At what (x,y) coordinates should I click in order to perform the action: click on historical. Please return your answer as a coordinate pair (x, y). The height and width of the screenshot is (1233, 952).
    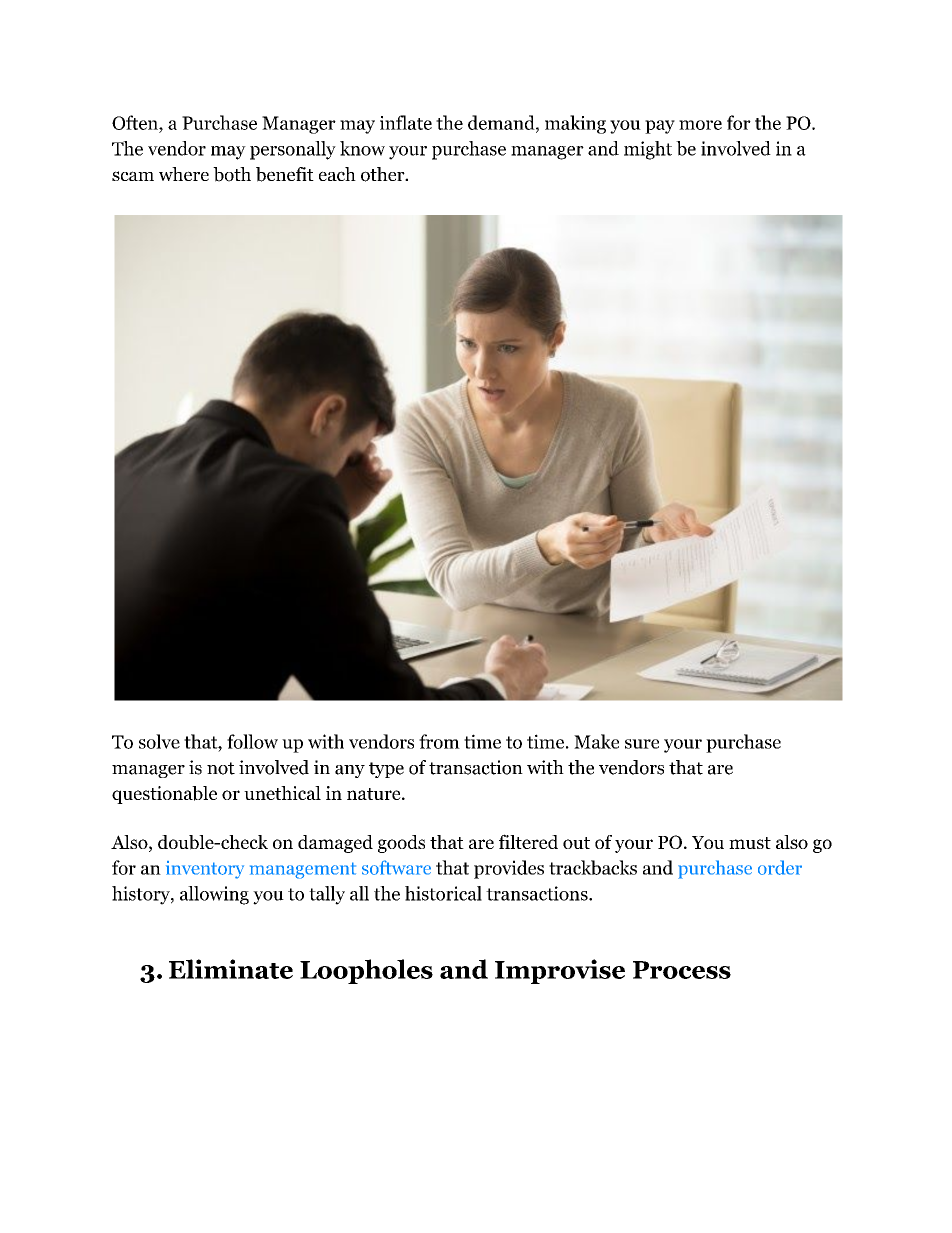
    Looking at the image, I should click on (443, 893).
